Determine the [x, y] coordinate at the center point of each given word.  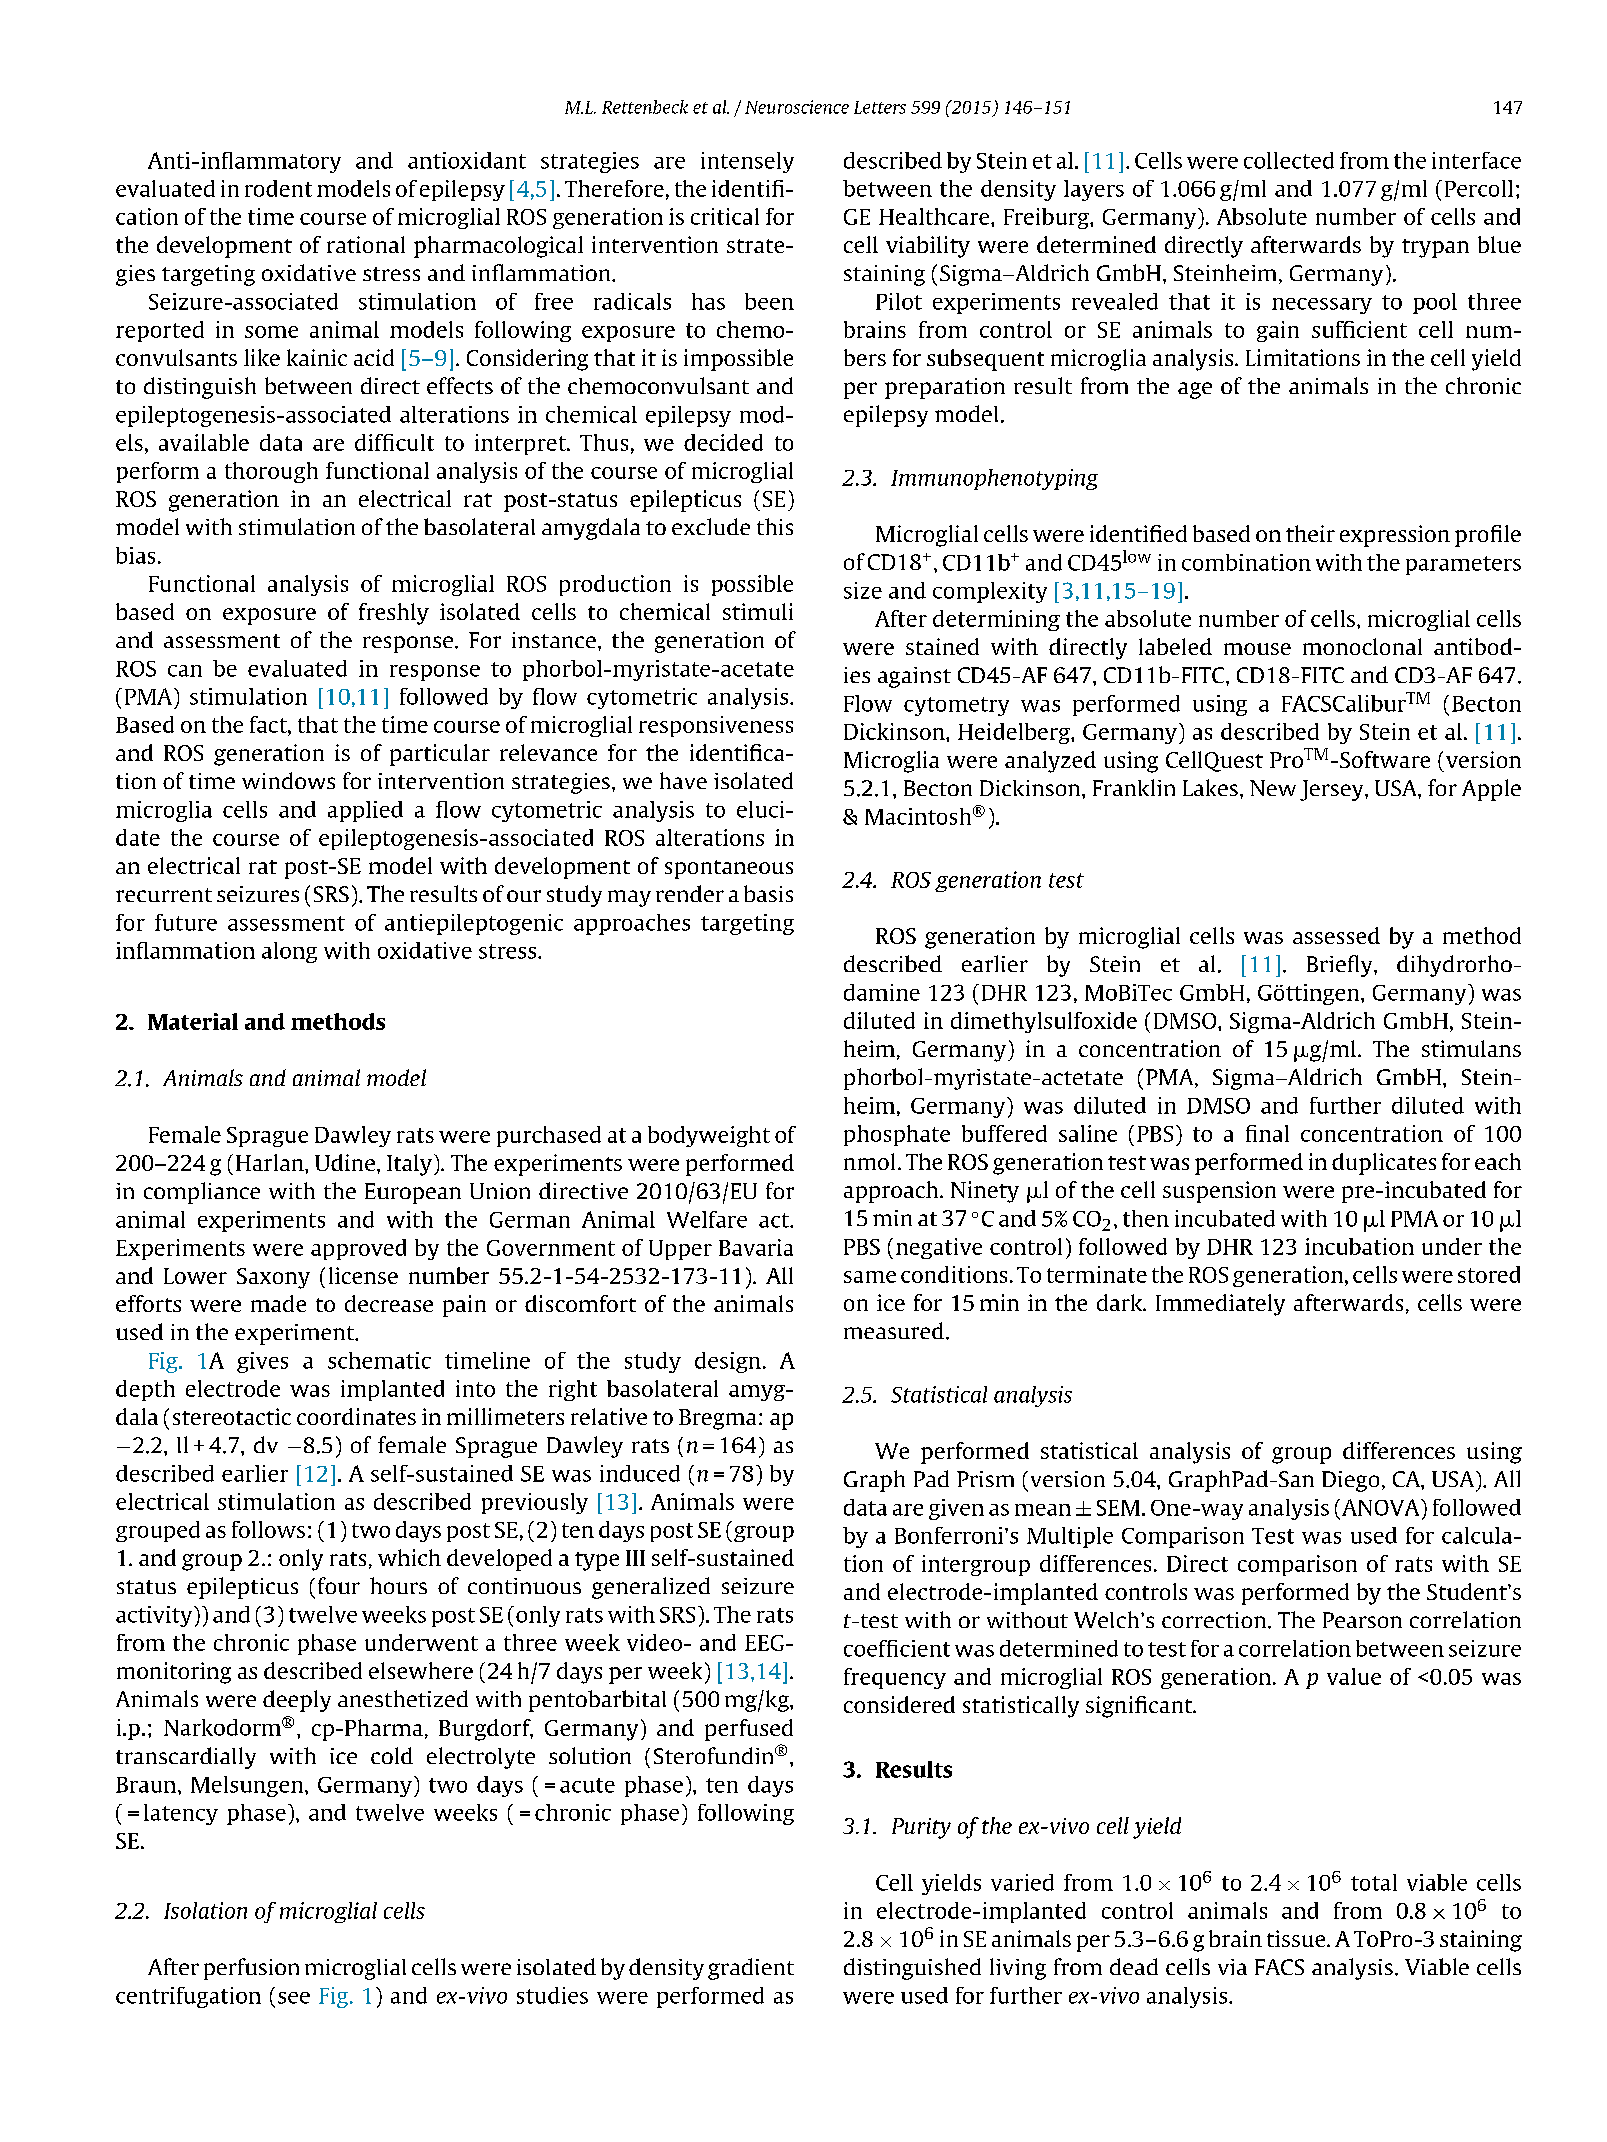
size [863, 590]
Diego [1350, 1481]
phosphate [897, 1135]
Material [193, 1021]
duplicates [1384, 1164]
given [956, 1509]
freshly [394, 614]
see [294, 1998]
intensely [747, 162]
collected [1289, 160]
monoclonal [1362, 646]
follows [268, 1529]
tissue [1297, 1938]
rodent [278, 188]
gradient [751, 1969]
